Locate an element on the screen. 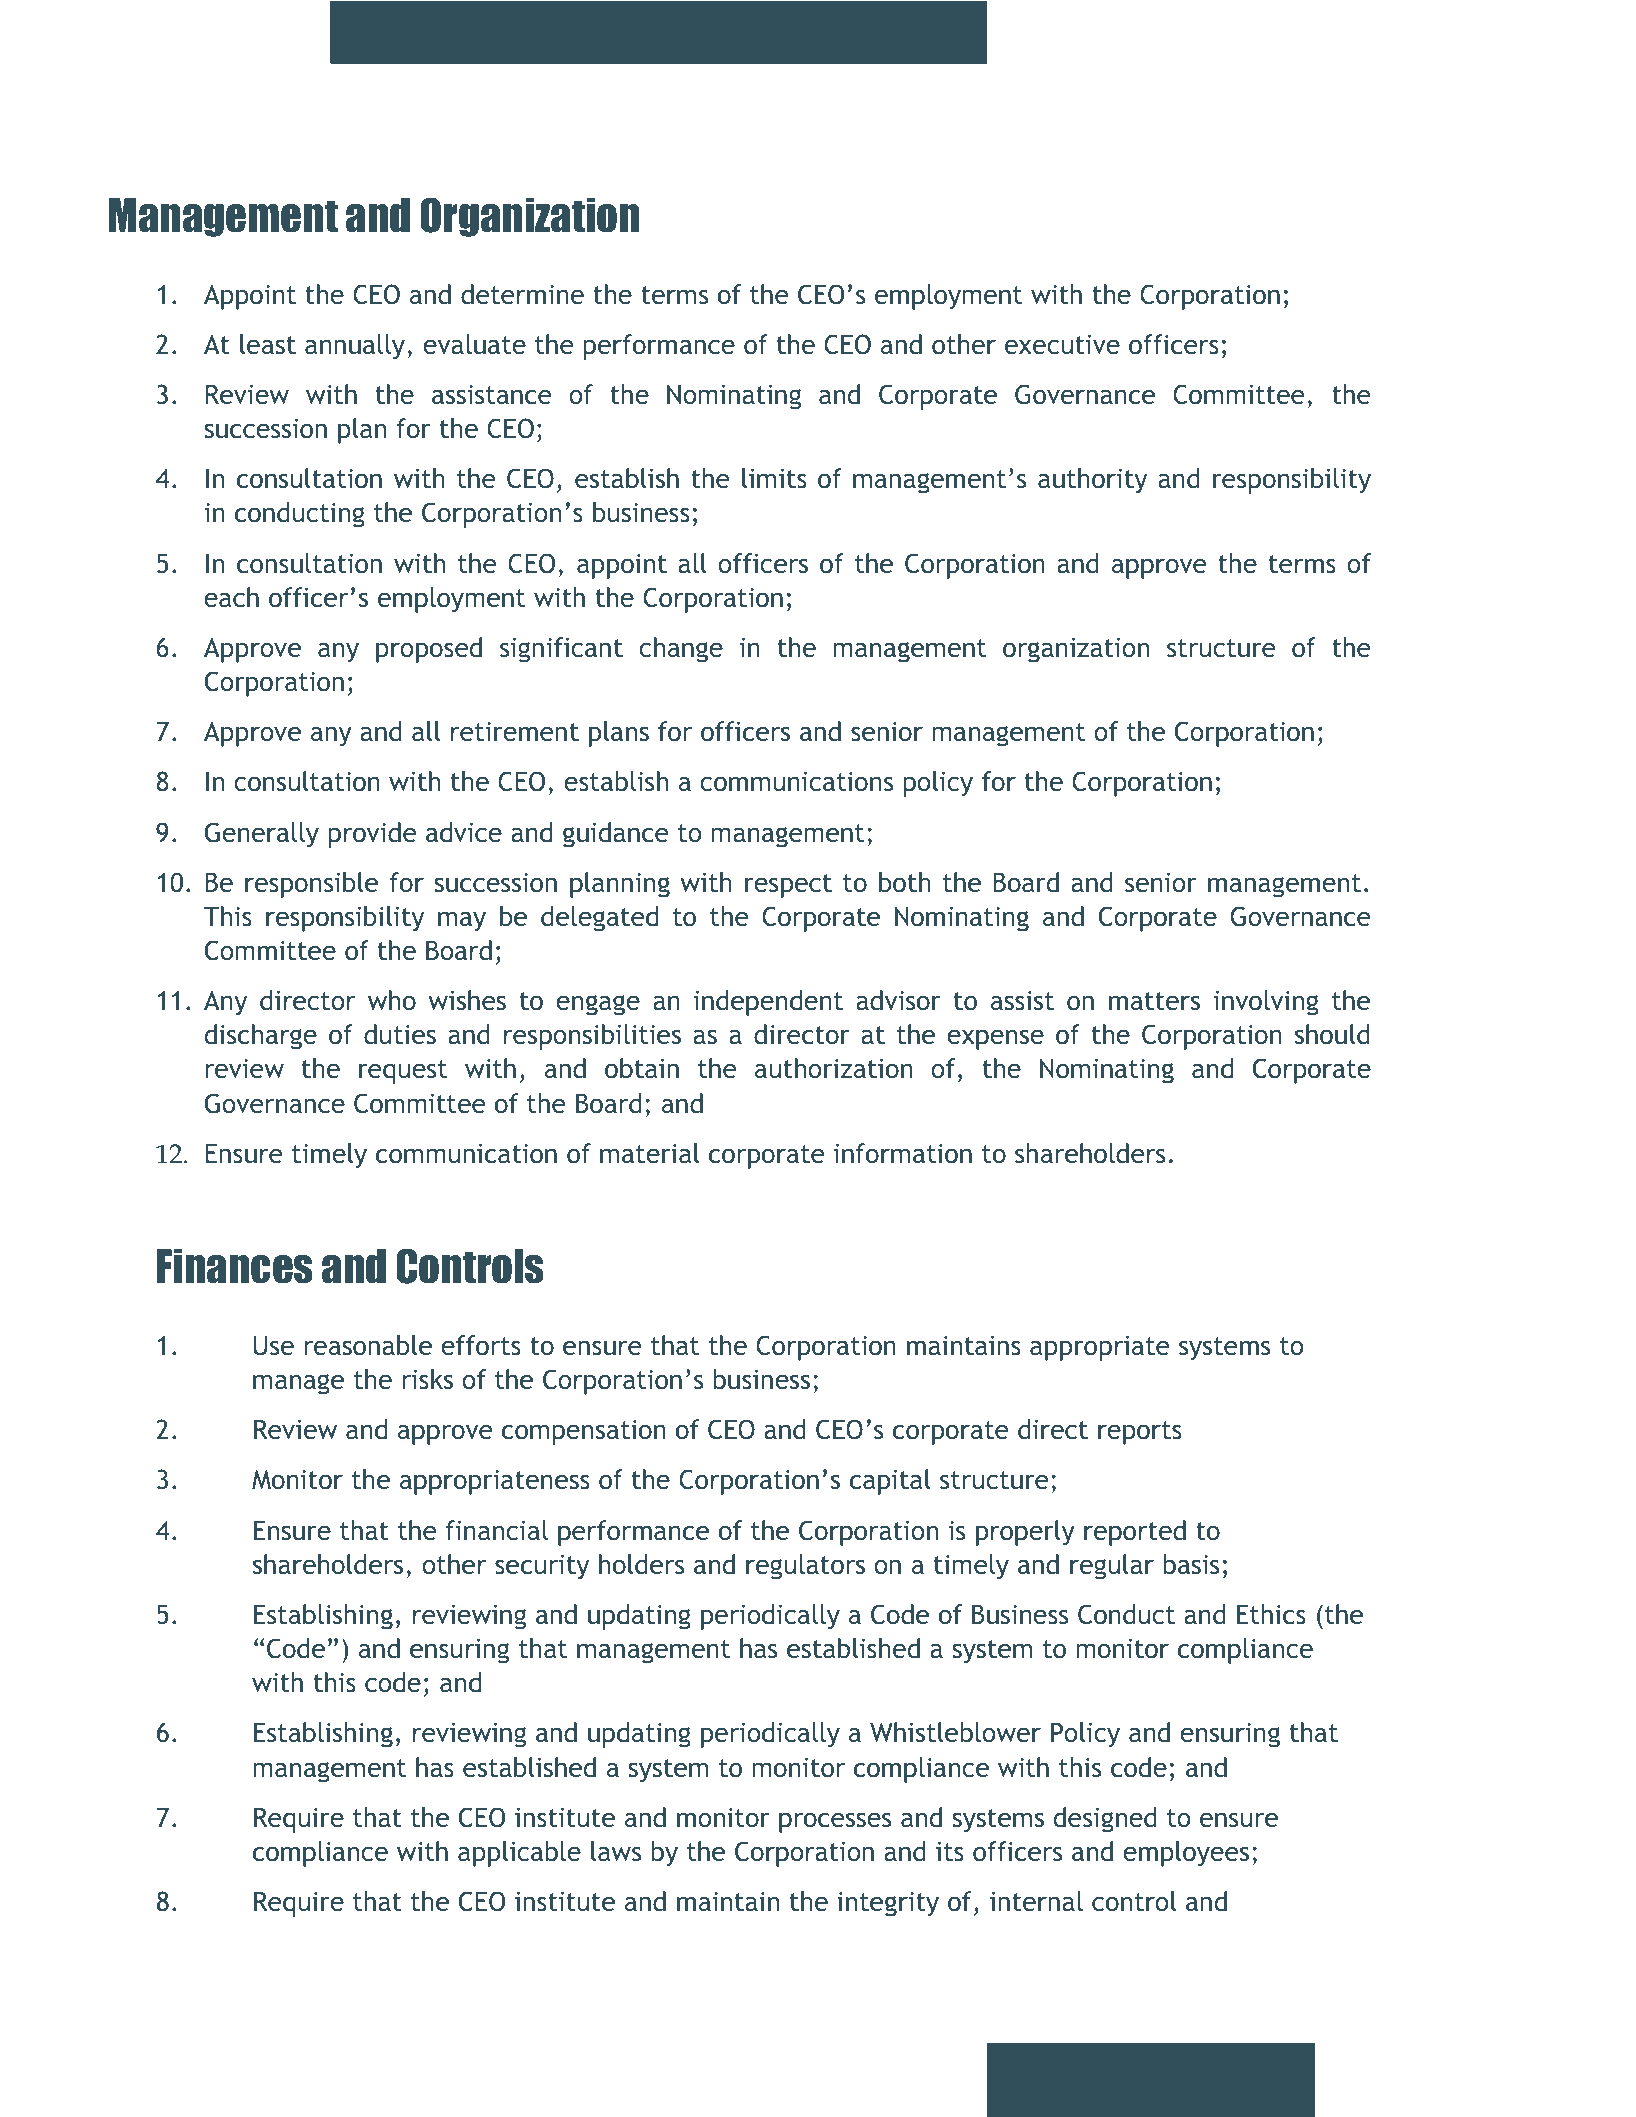 This screenshot has height=2117, width=1636. annually is located at coordinates (355, 347).
